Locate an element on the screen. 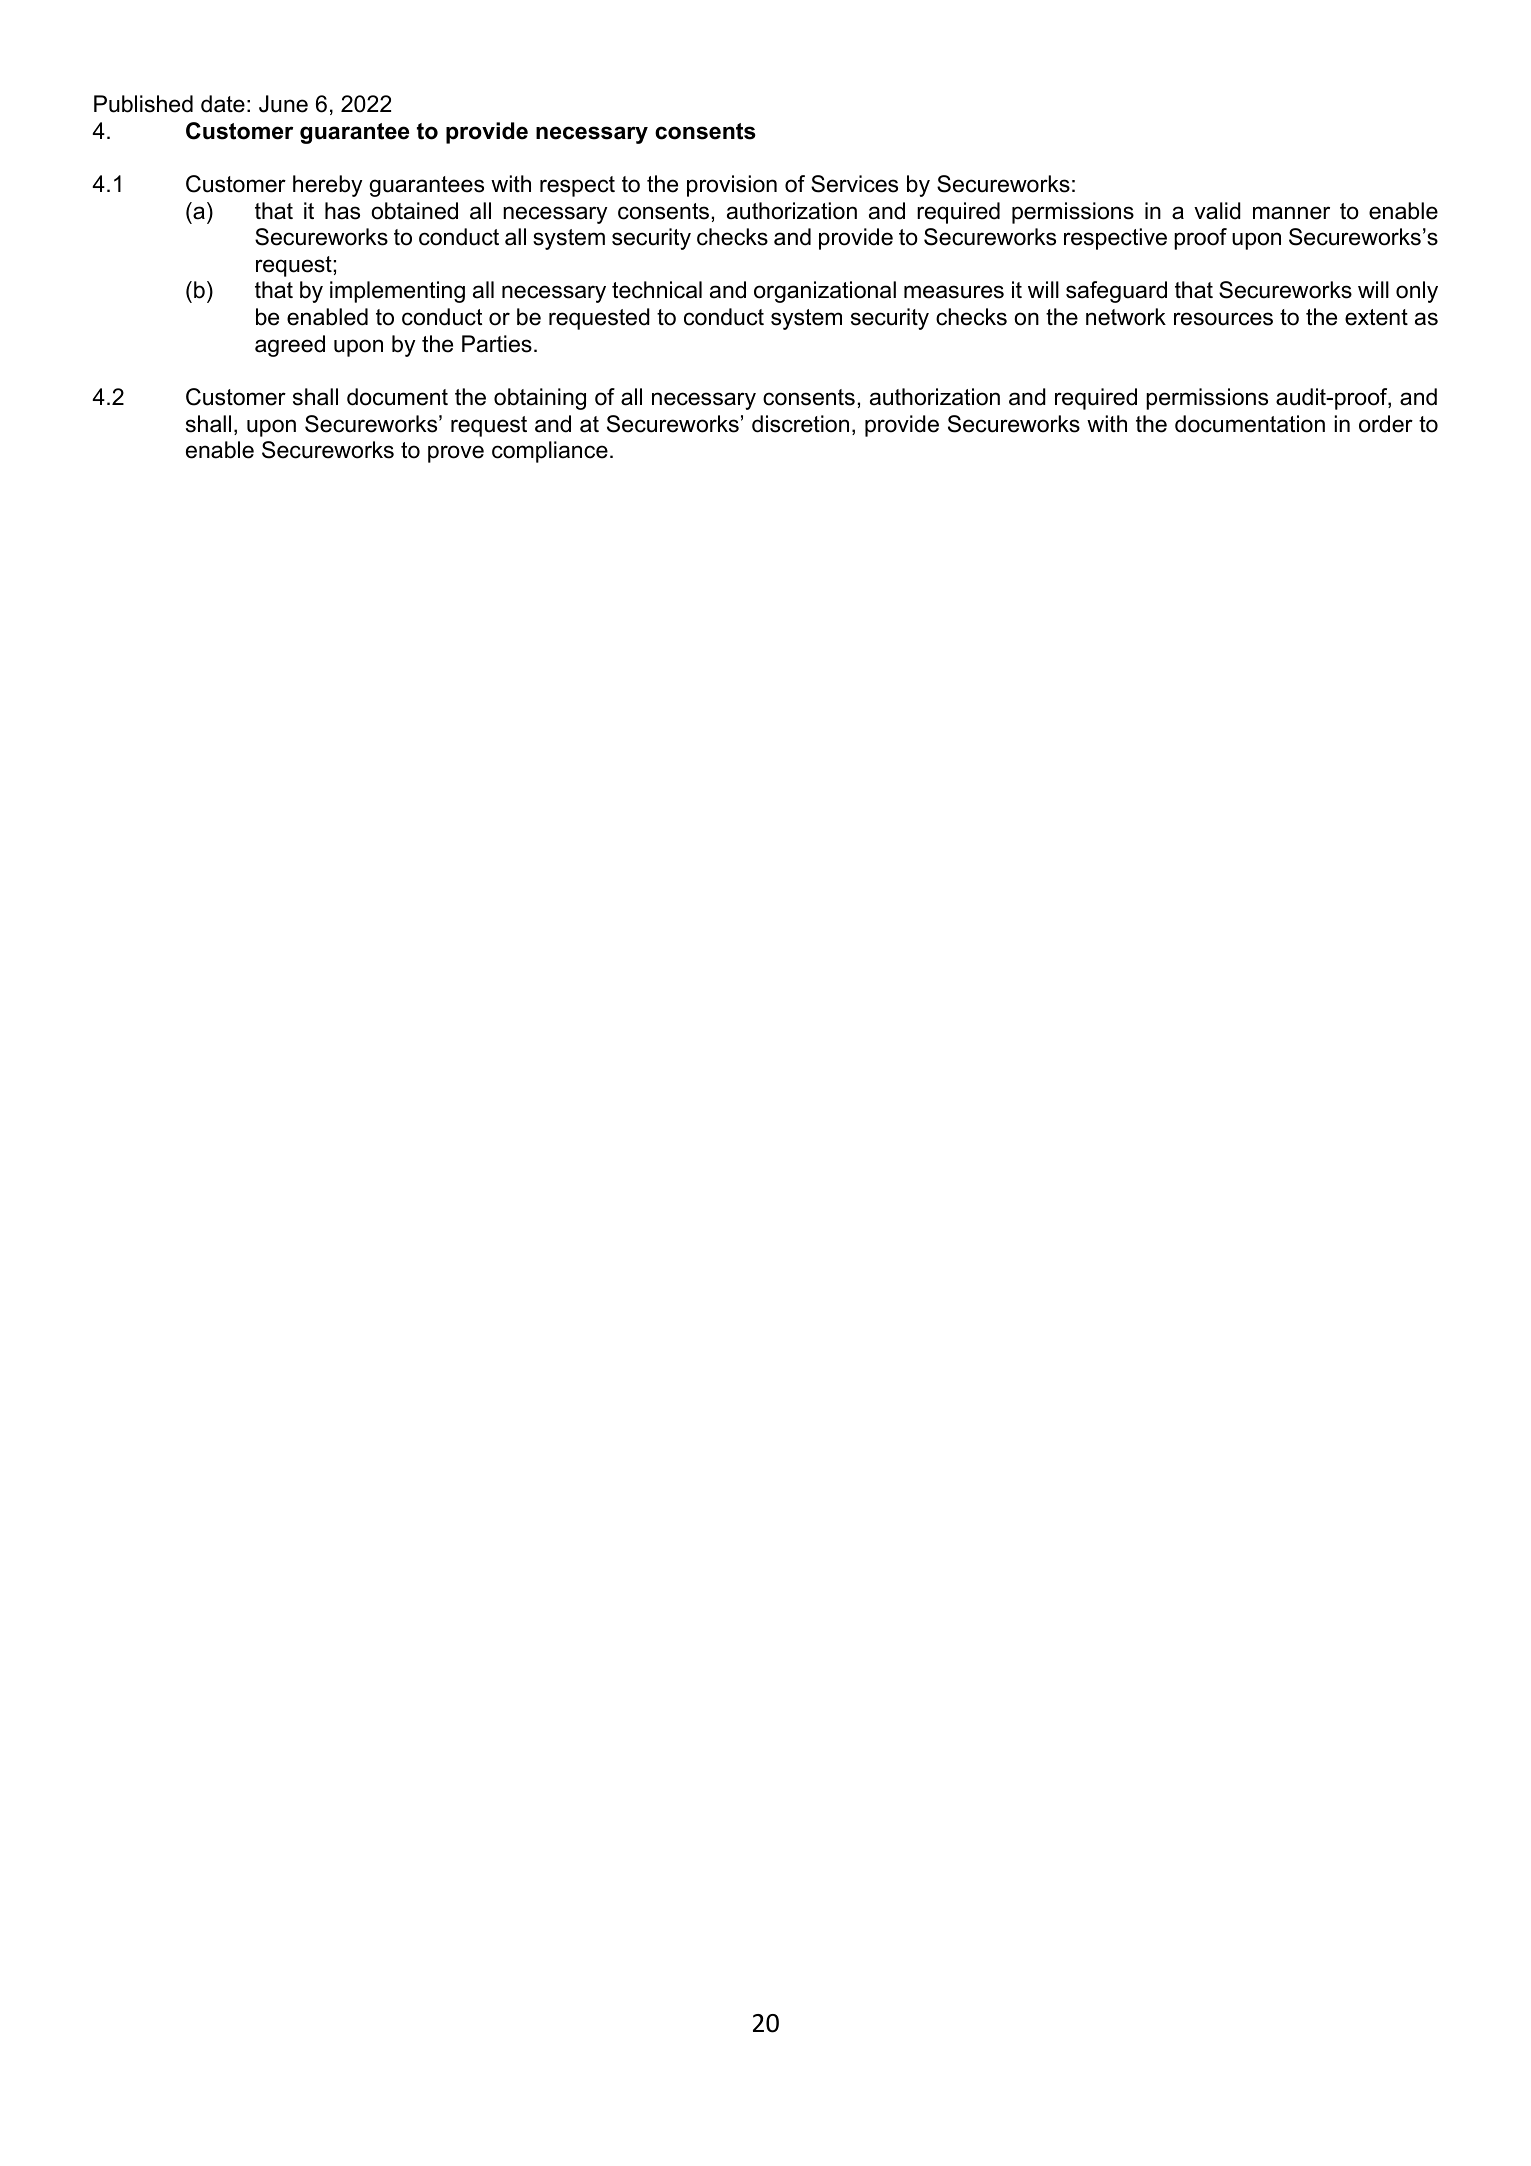  Services is located at coordinates (854, 184).
